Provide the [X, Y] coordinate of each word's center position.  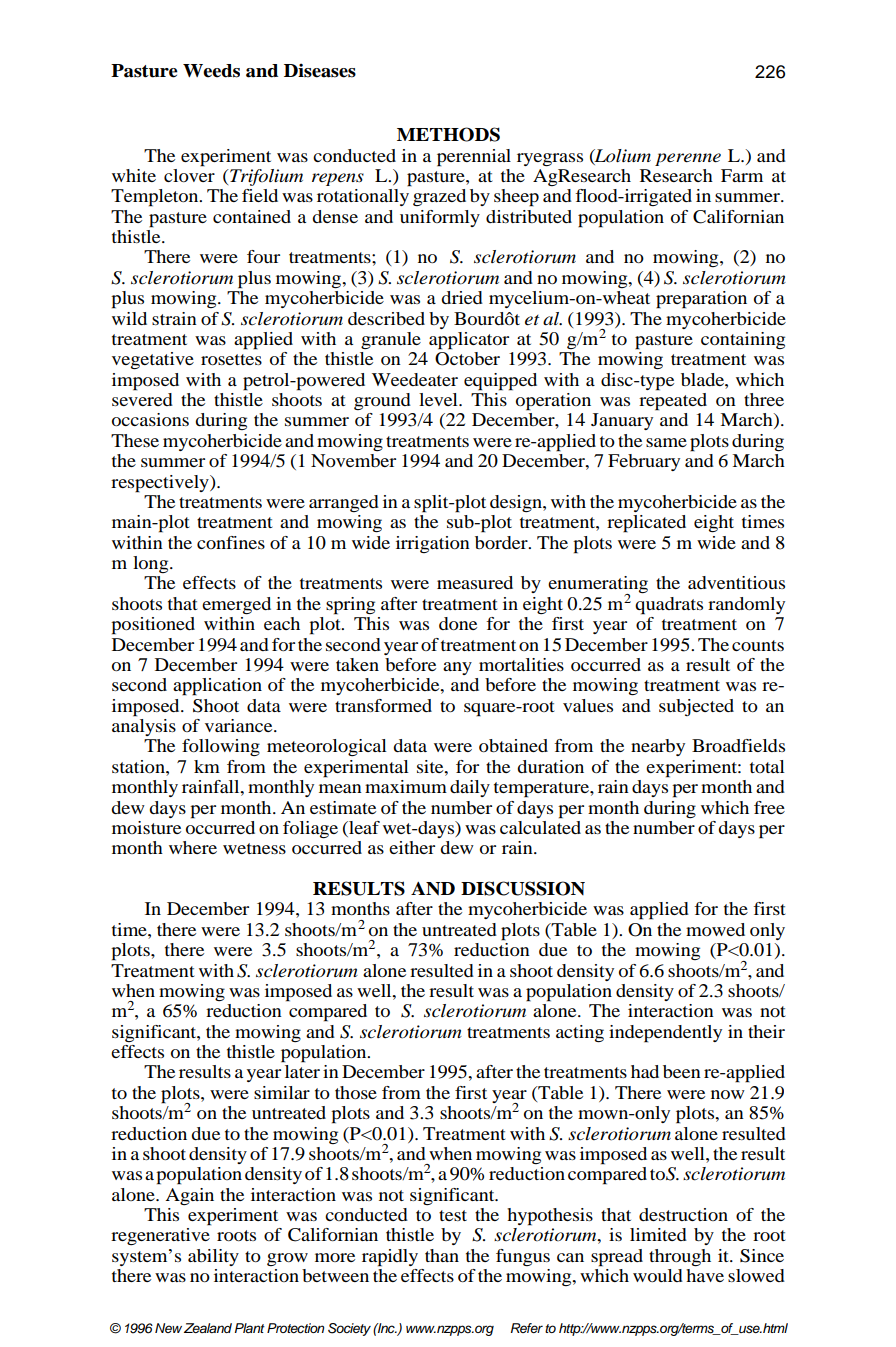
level [439, 399]
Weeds [211, 71]
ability [213, 1257]
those [356, 1092]
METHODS [448, 134]
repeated [673, 400]
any [457, 668]
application [217, 687]
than [442, 1255]
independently [665, 1034]
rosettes [231, 359]
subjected [696, 707]
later [302, 1071]
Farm [742, 175]
